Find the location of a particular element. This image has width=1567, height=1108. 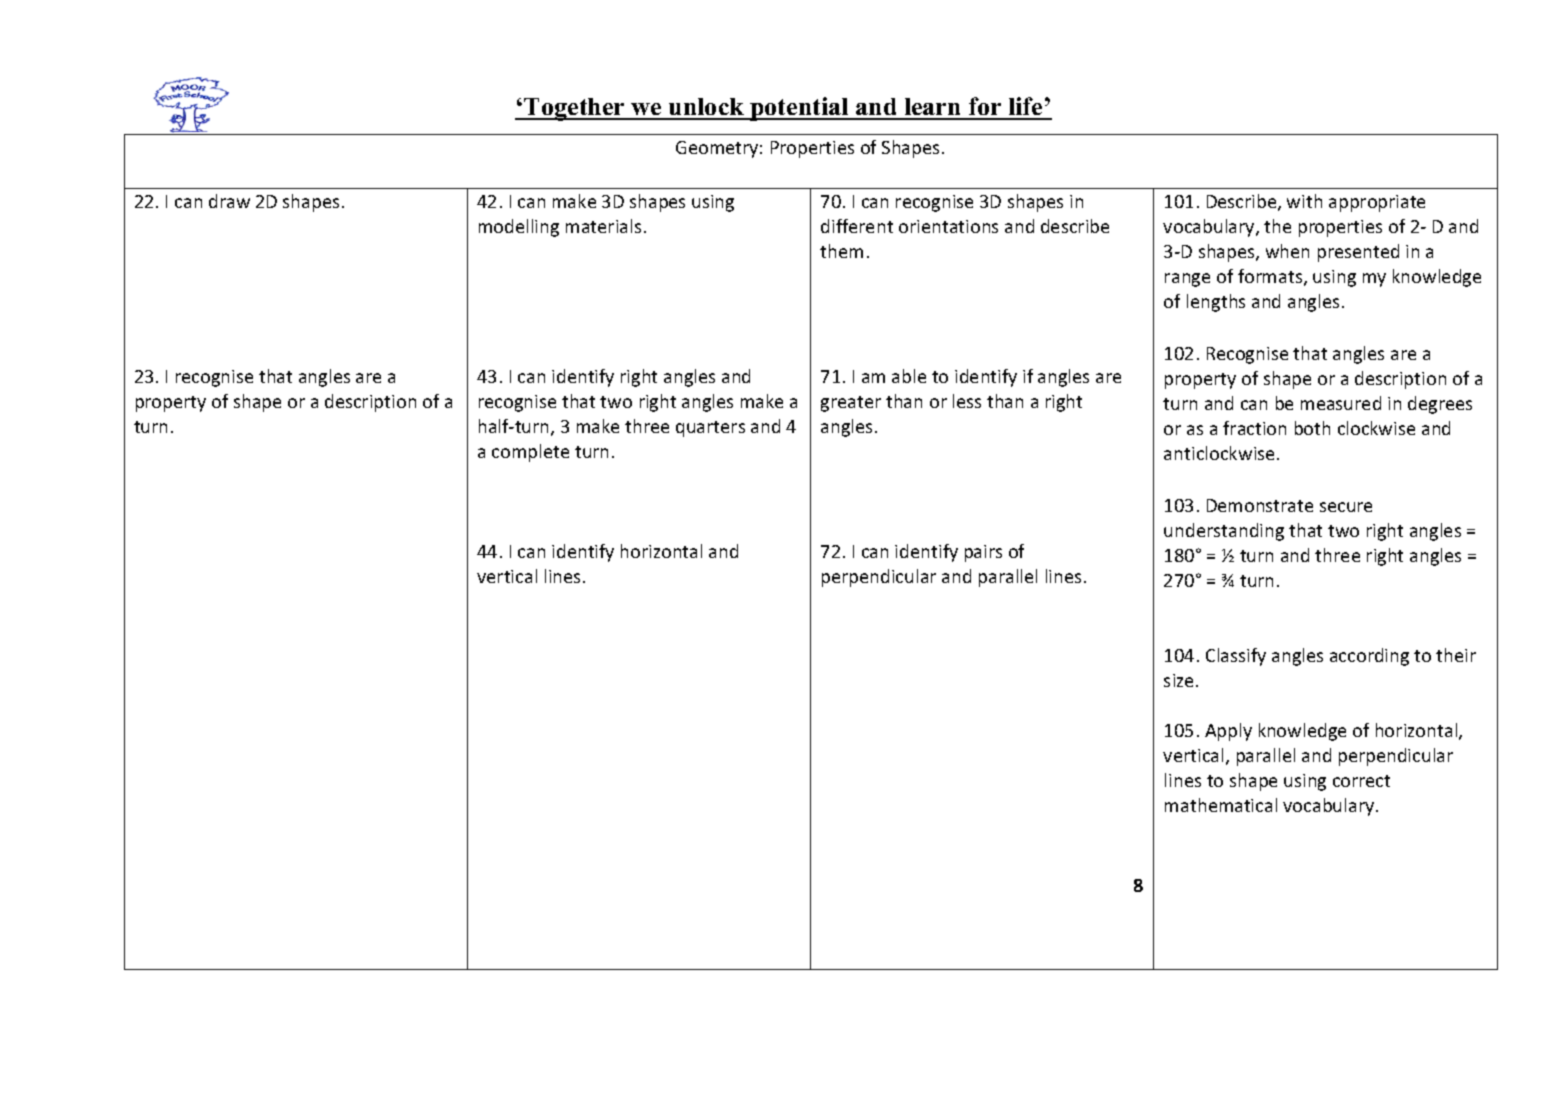

Classify is located at coordinates (1236, 657).
